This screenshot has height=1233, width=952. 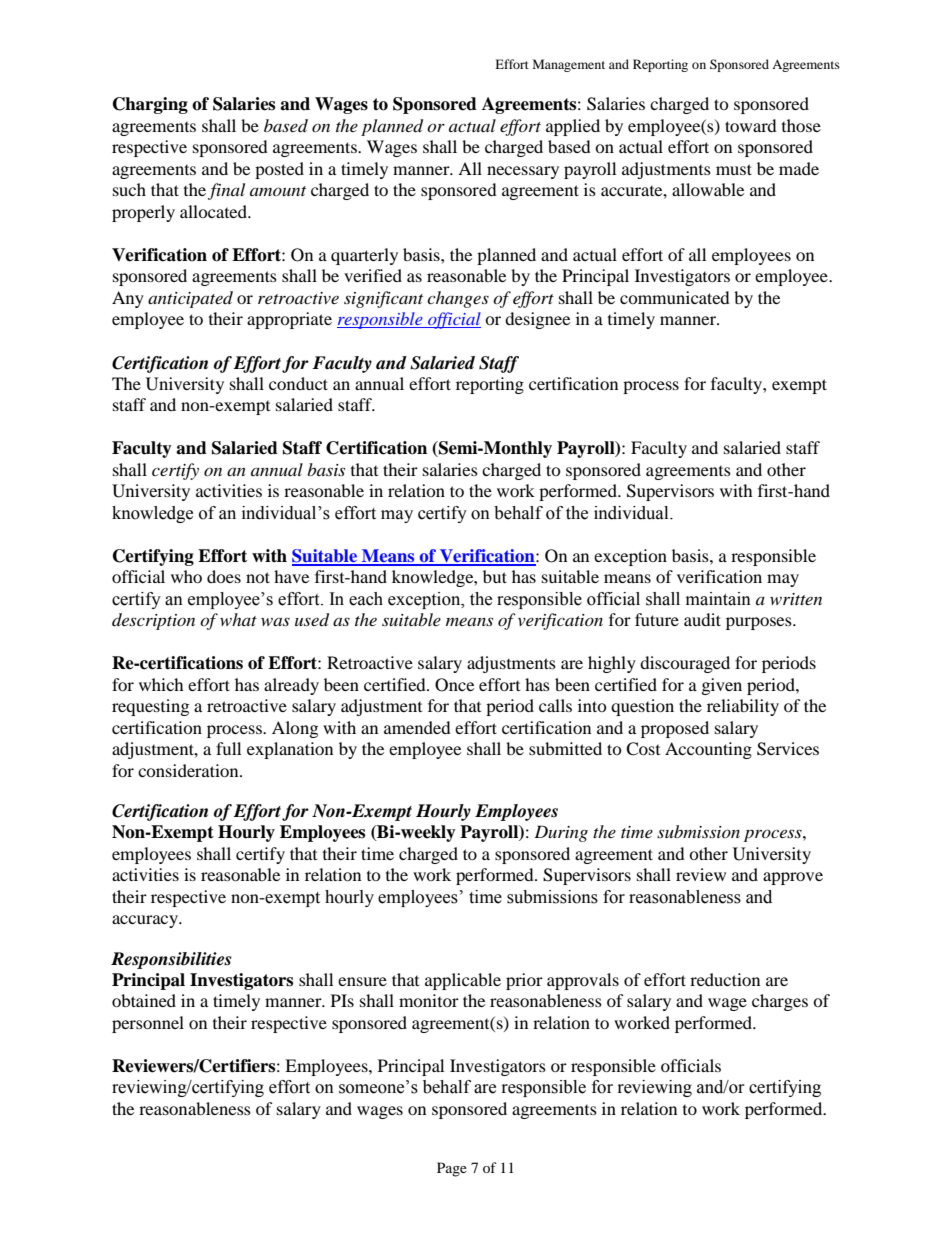 I want to click on charges, so click(x=780, y=1002).
